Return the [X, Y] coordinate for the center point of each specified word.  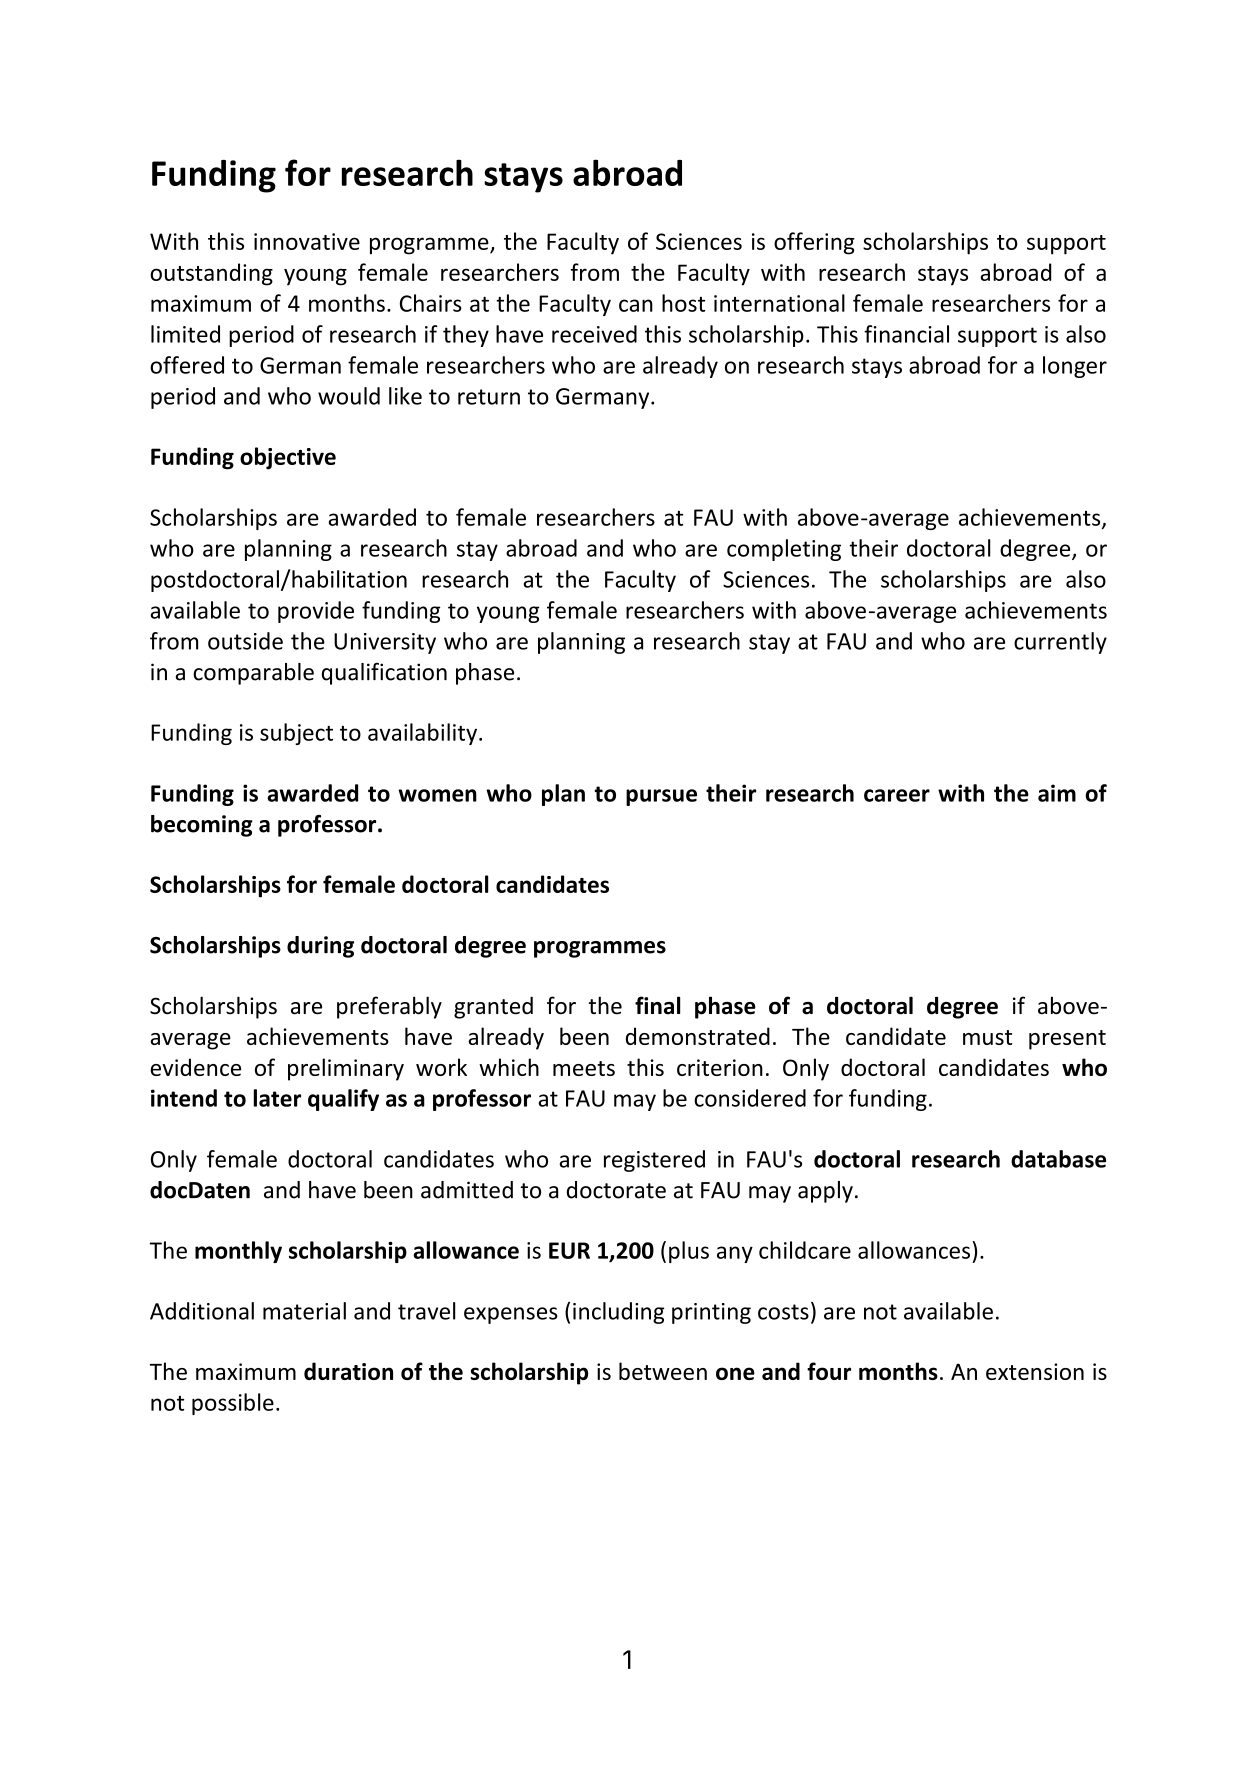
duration [348, 1371]
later [277, 1098]
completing [784, 550]
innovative [307, 241]
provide [316, 612]
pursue [661, 797]
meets [584, 1068]
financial [906, 334]
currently [1060, 643]
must [987, 1037]
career [897, 795]
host [683, 303]
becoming [202, 826]
